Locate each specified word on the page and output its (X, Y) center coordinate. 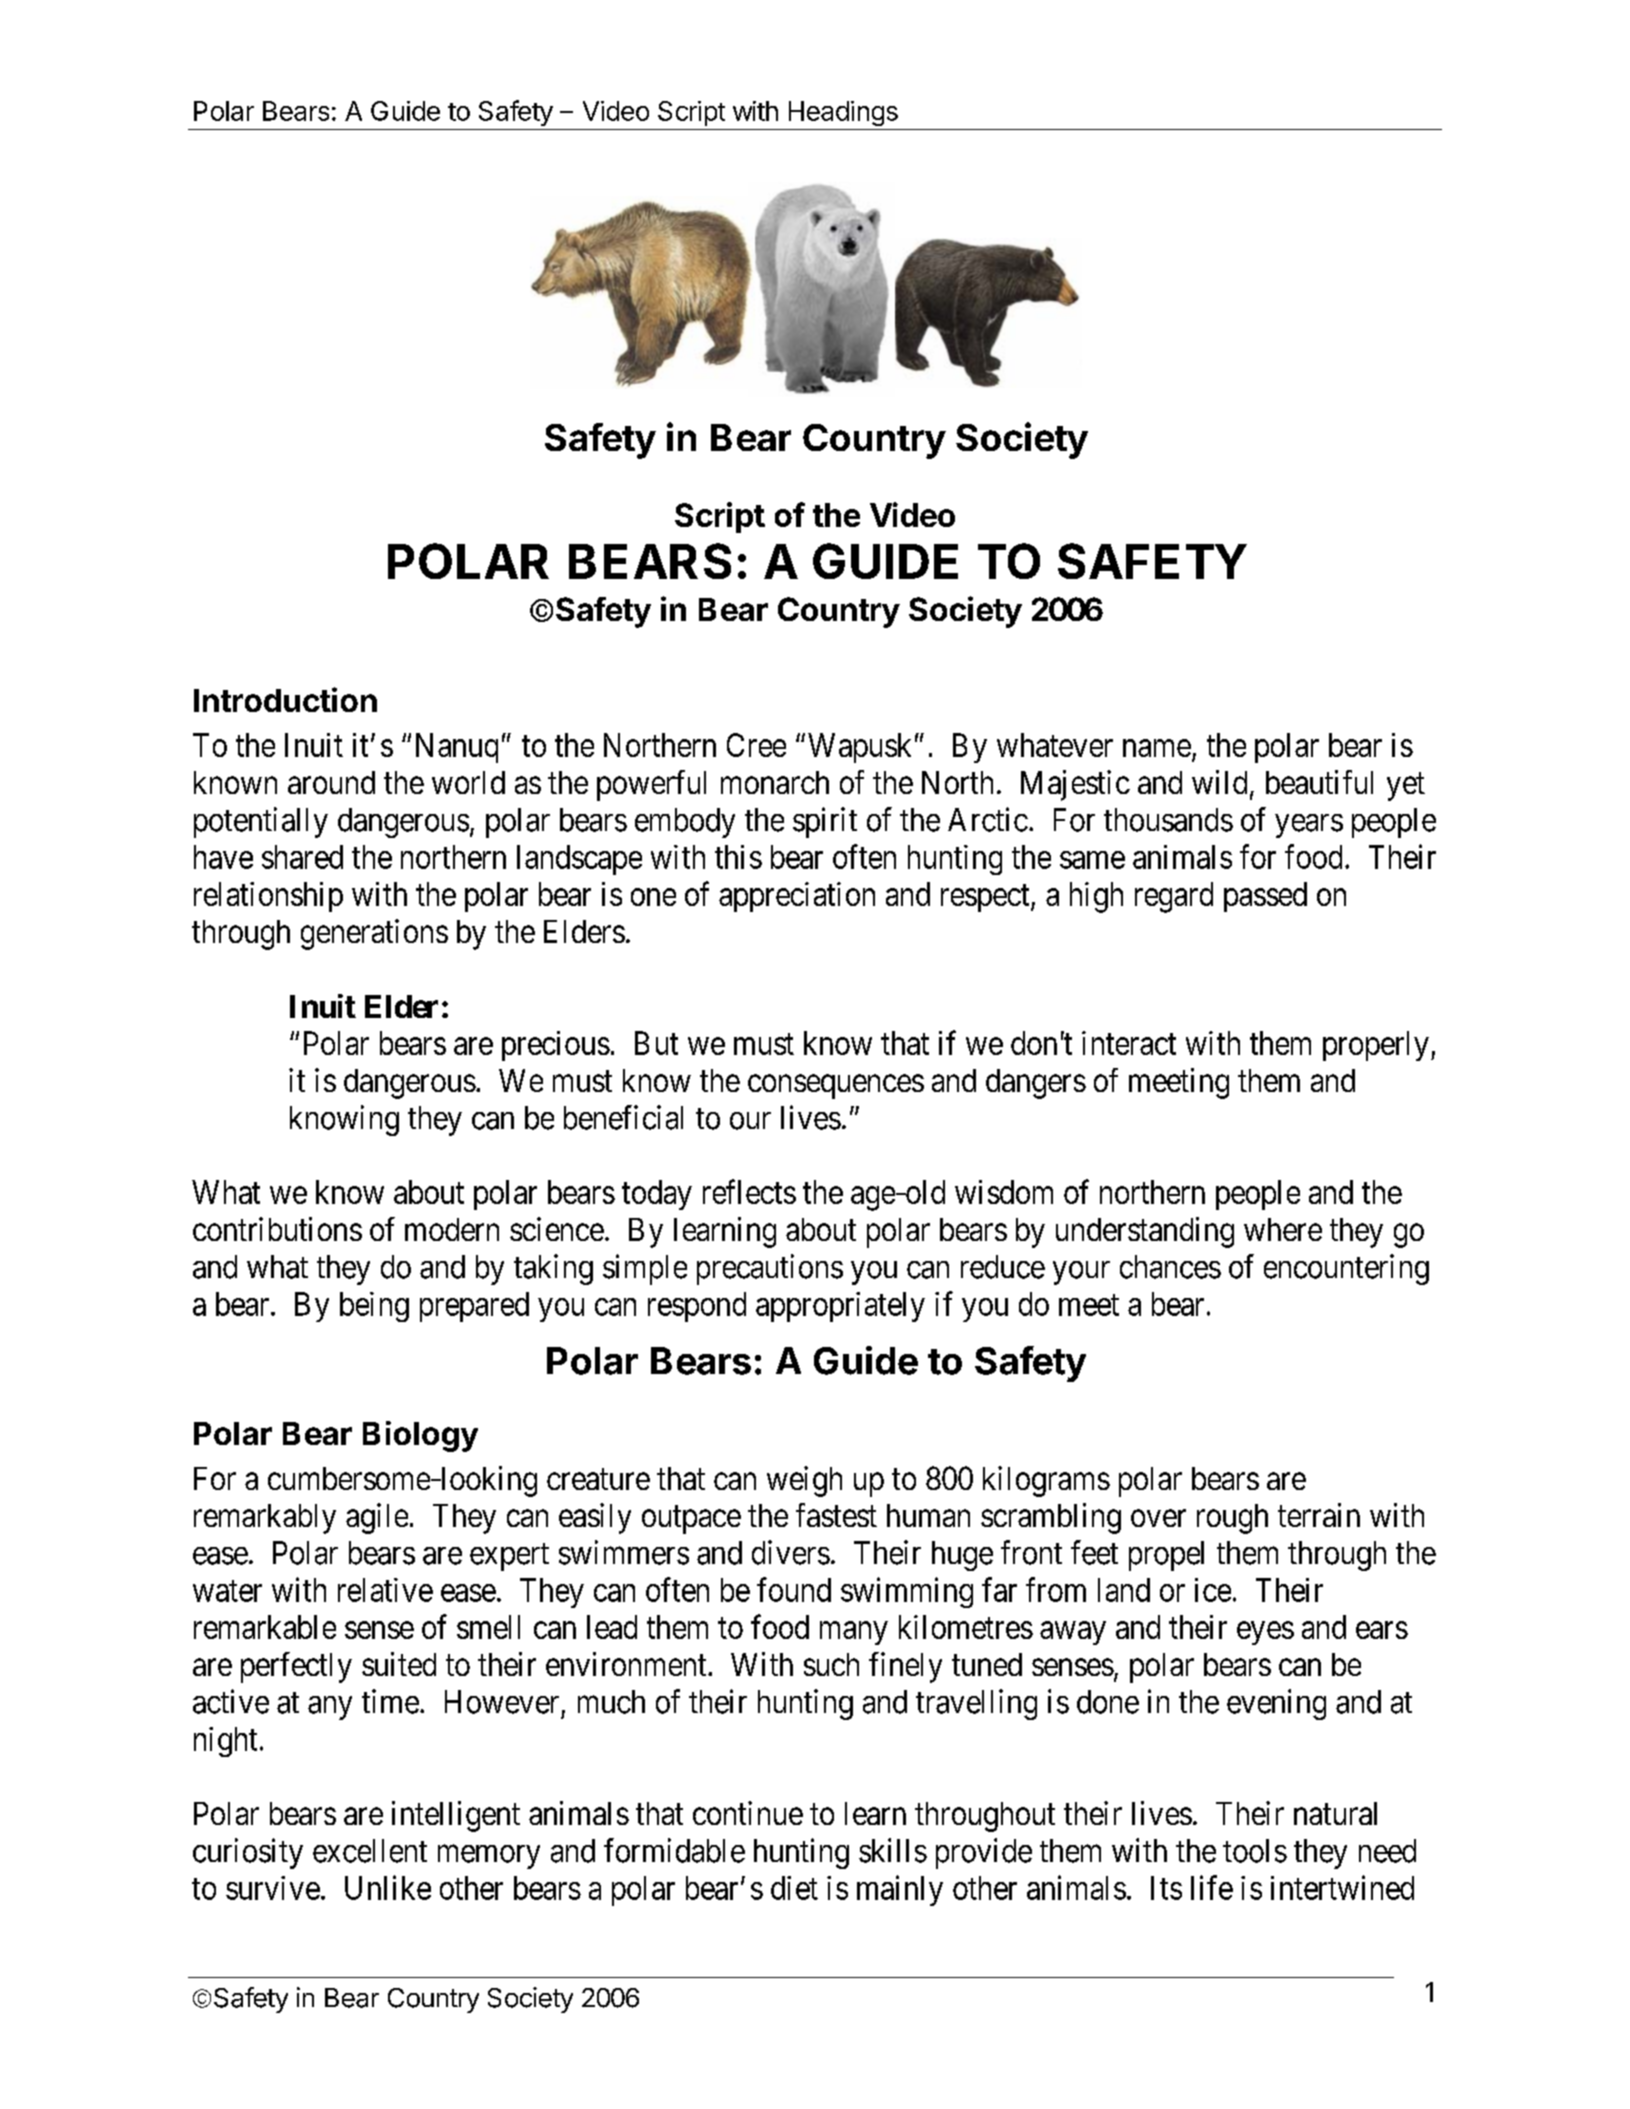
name (1157, 748)
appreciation (797, 897)
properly (1376, 1046)
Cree (756, 745)
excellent (370, 1851)
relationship (268, 897)
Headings (843, 113)
